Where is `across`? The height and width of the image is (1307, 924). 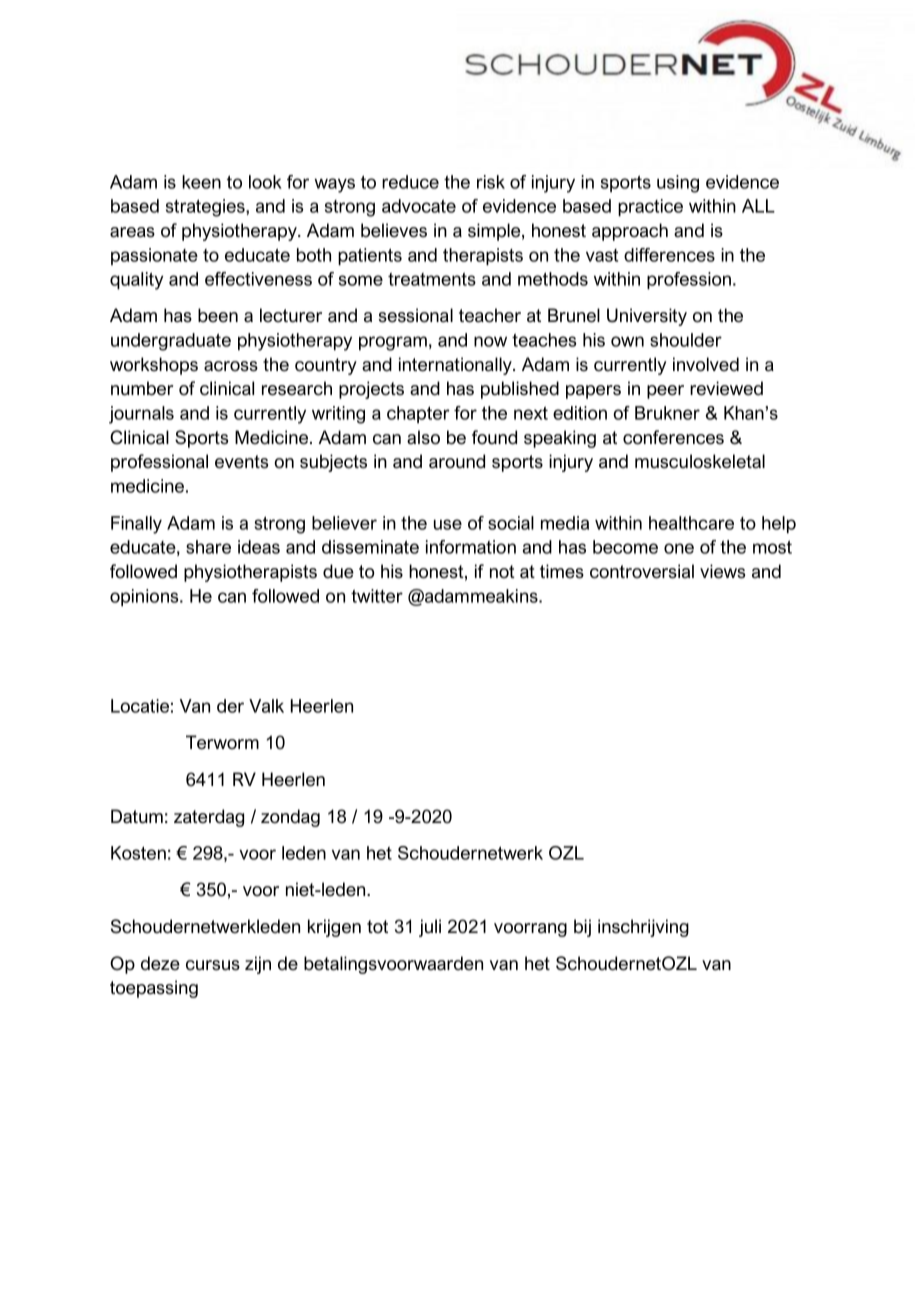
across is located at coordinates (231, 366).
